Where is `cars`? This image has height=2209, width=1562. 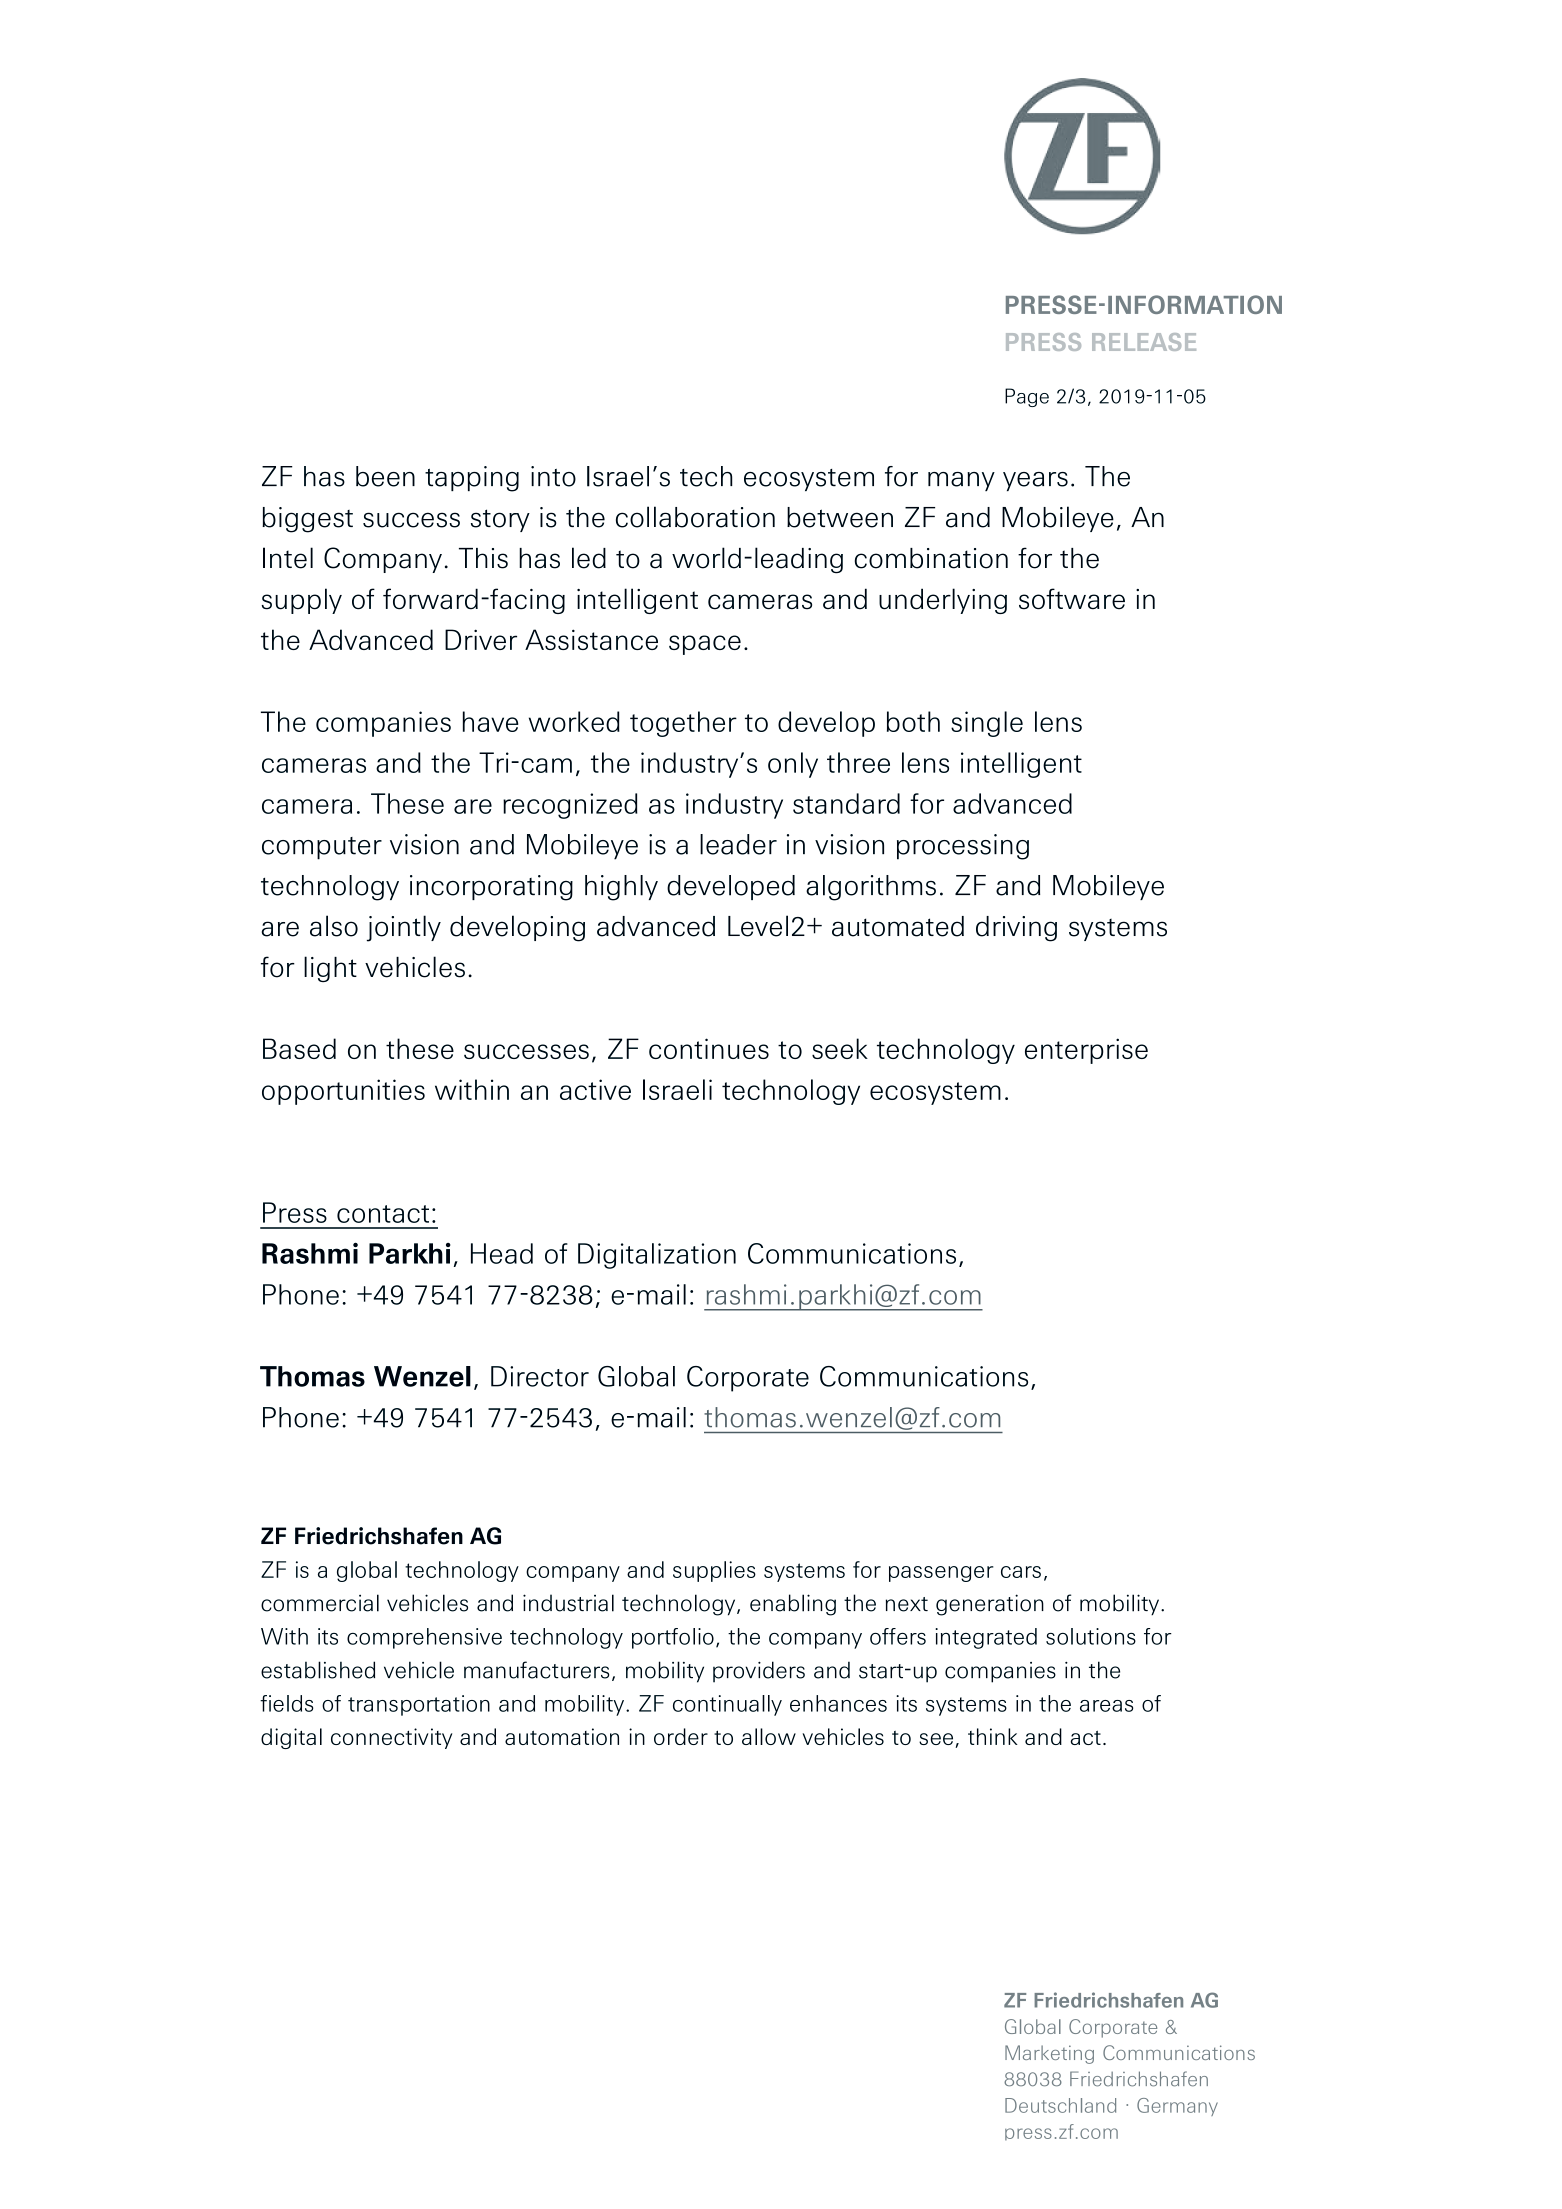 cars is located at coordinates (1021, 1572).
